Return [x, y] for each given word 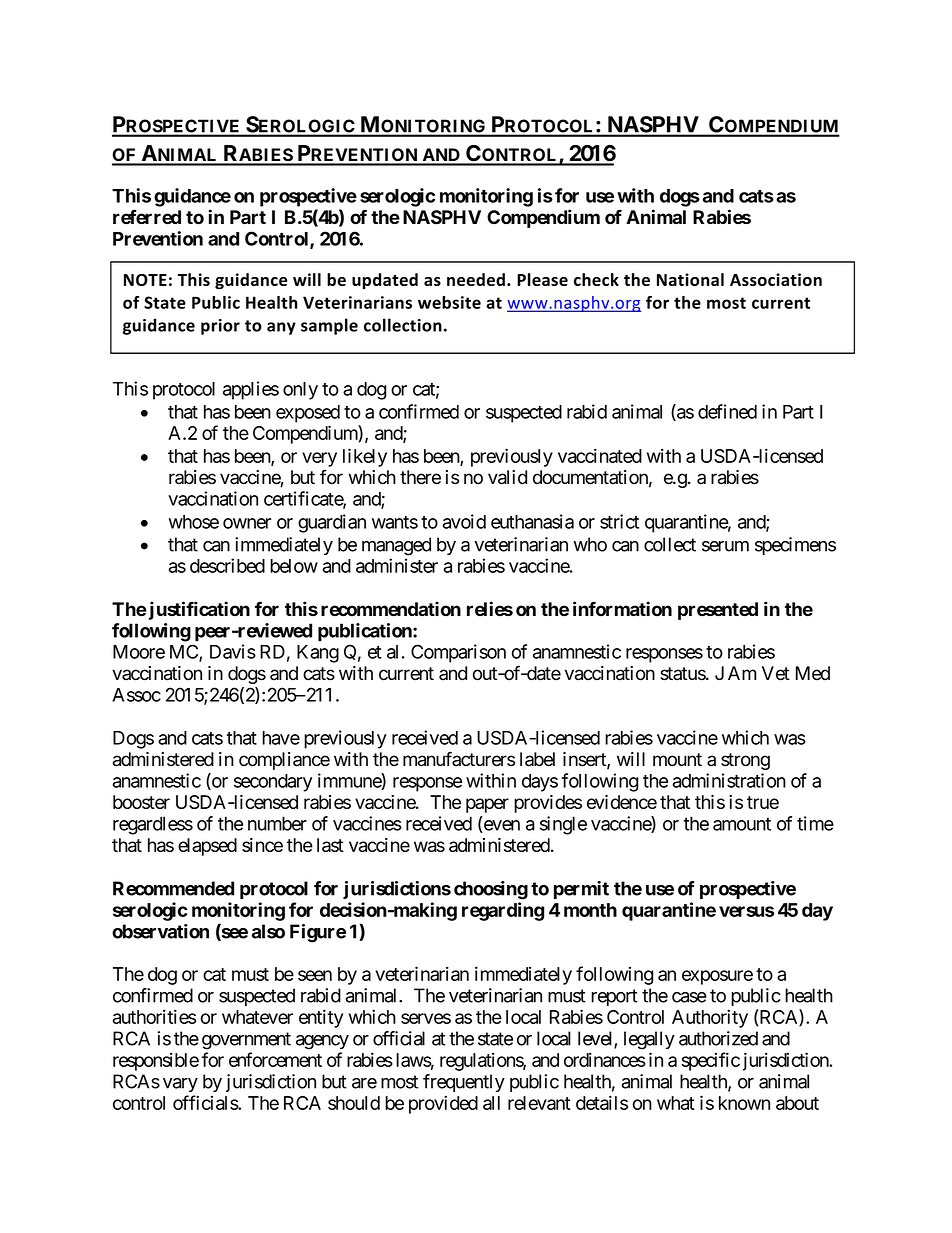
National [690, 279]
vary [180, 1085]
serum [725, 546]
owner [247, 523]
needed [476, 279]
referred [147, 217]
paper [487, 805]
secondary [273, 783]
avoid [464, 521]
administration [729, 780]
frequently [464, 1083]
